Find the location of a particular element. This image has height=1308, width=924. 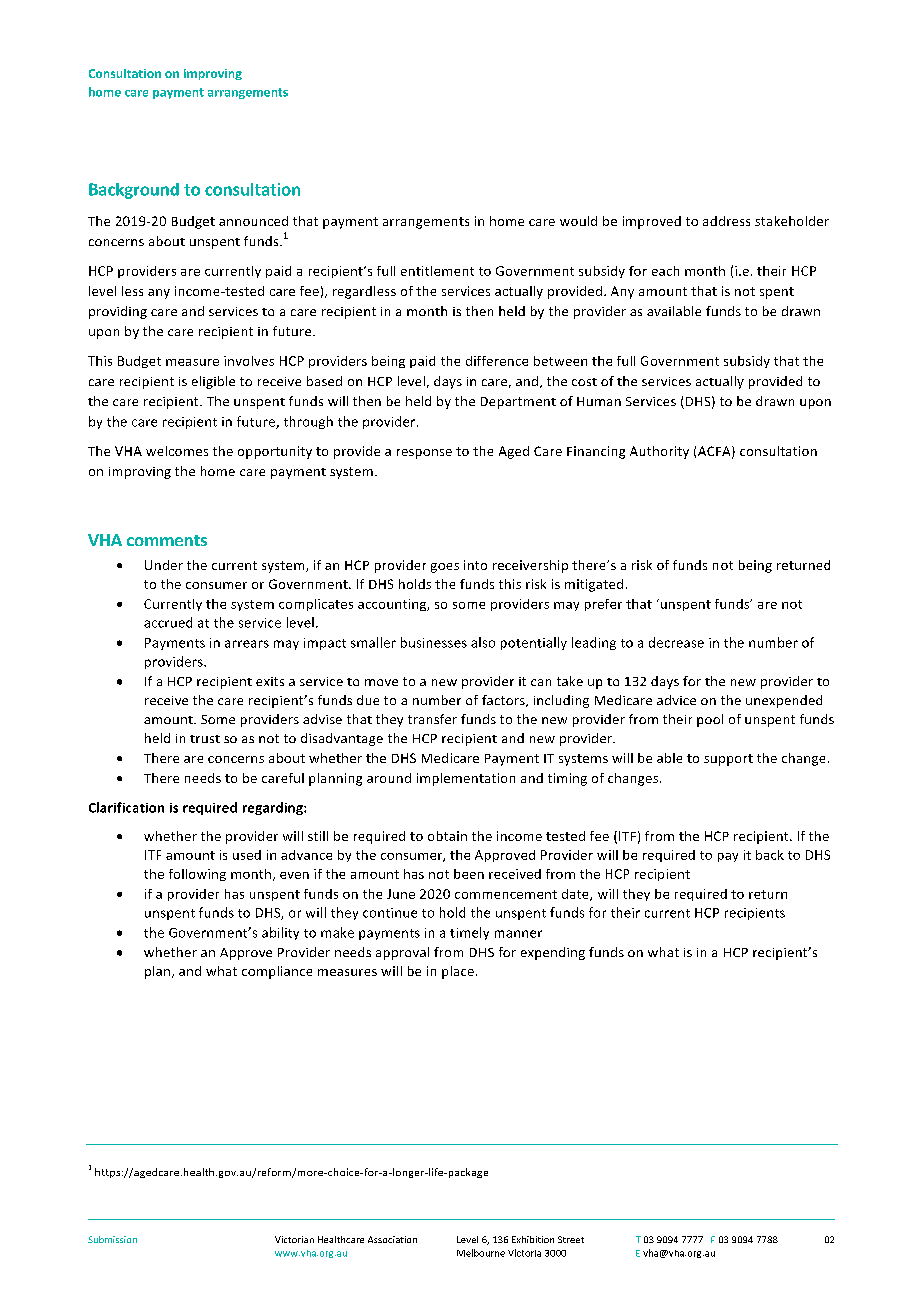

each is located at coordinates (665, 271).
